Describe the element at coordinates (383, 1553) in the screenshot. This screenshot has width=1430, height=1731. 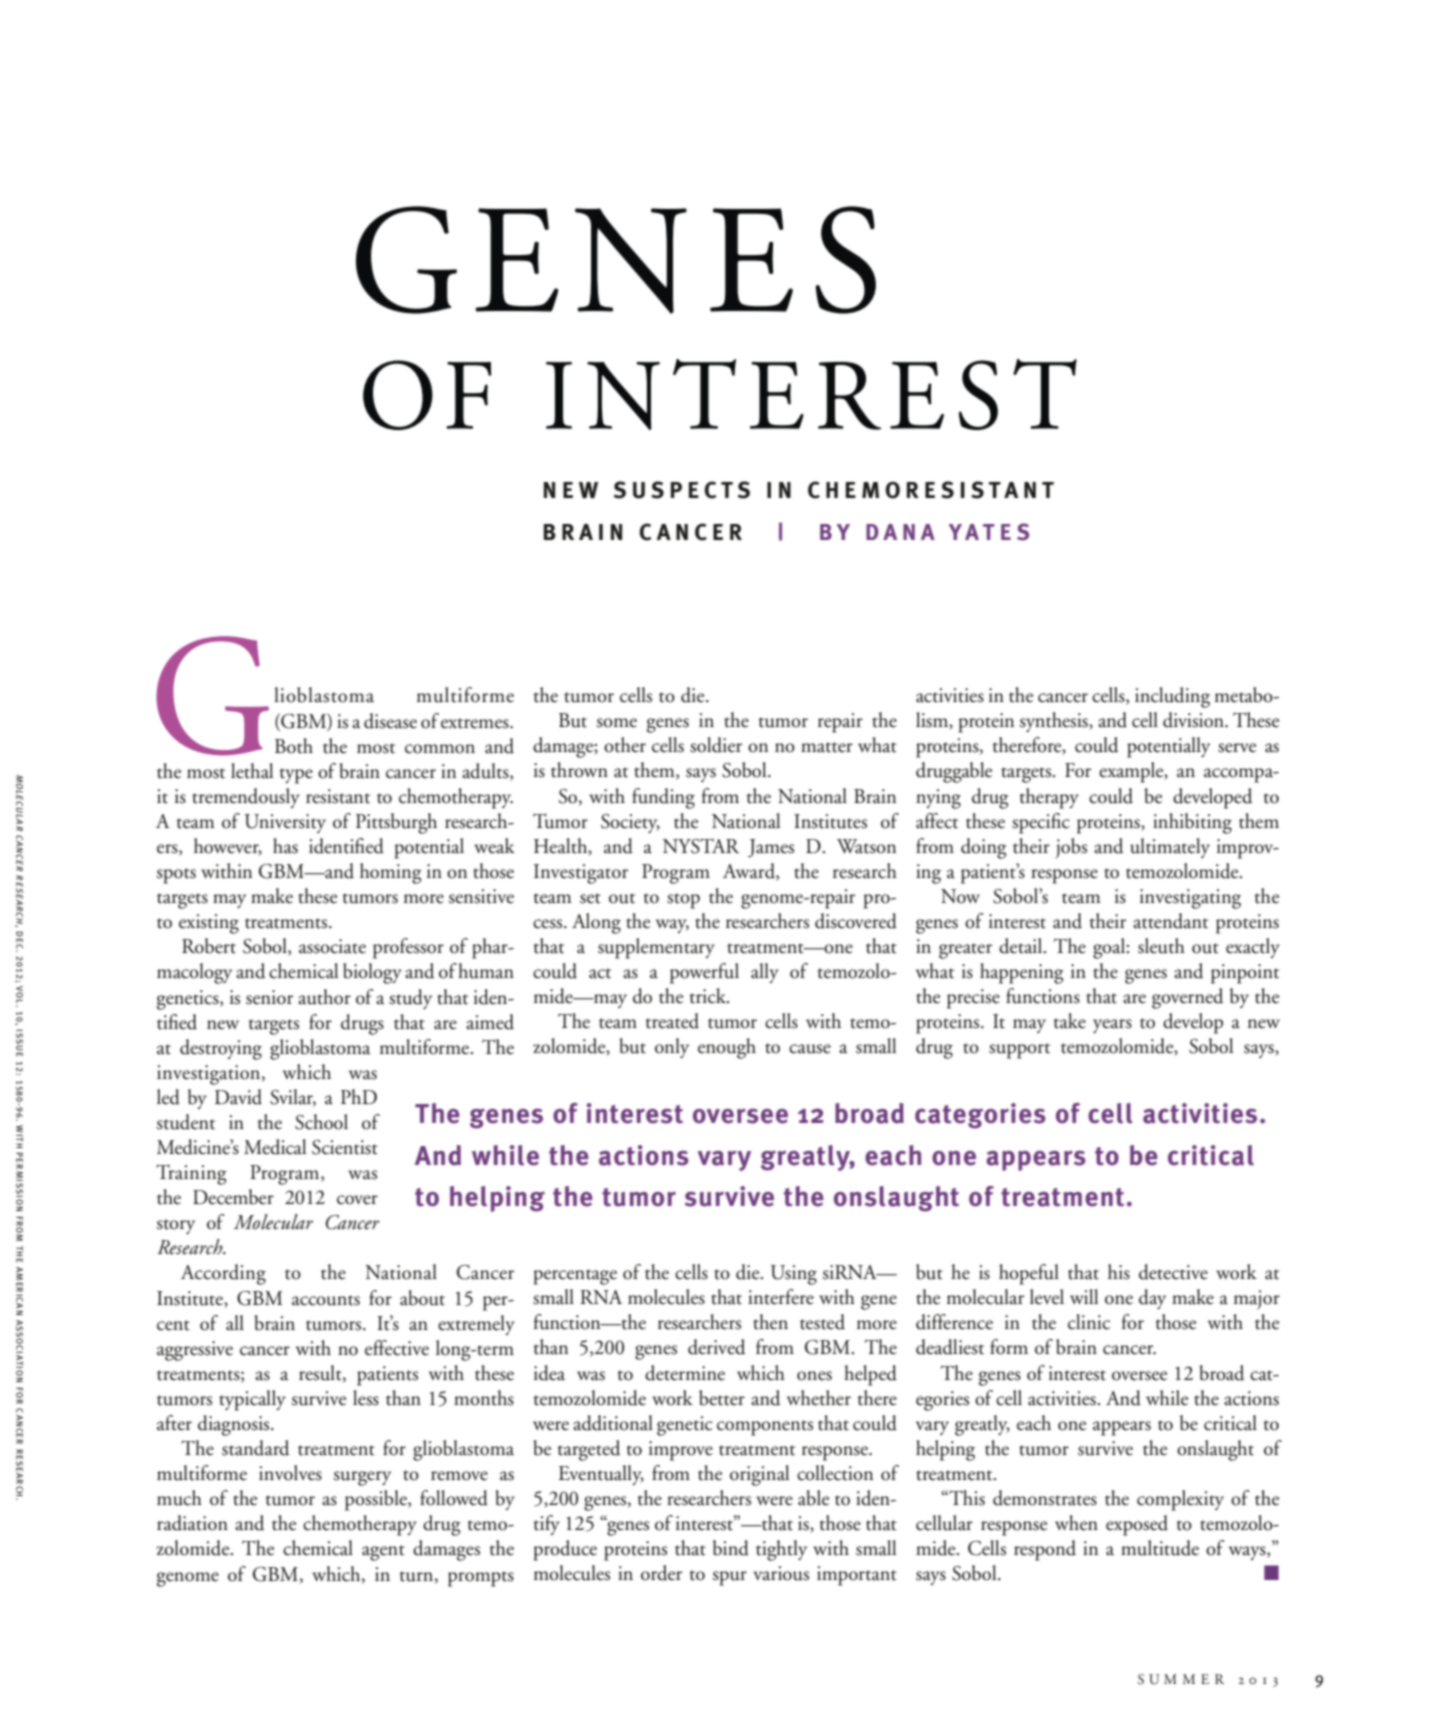
I see `agent` at that location.
